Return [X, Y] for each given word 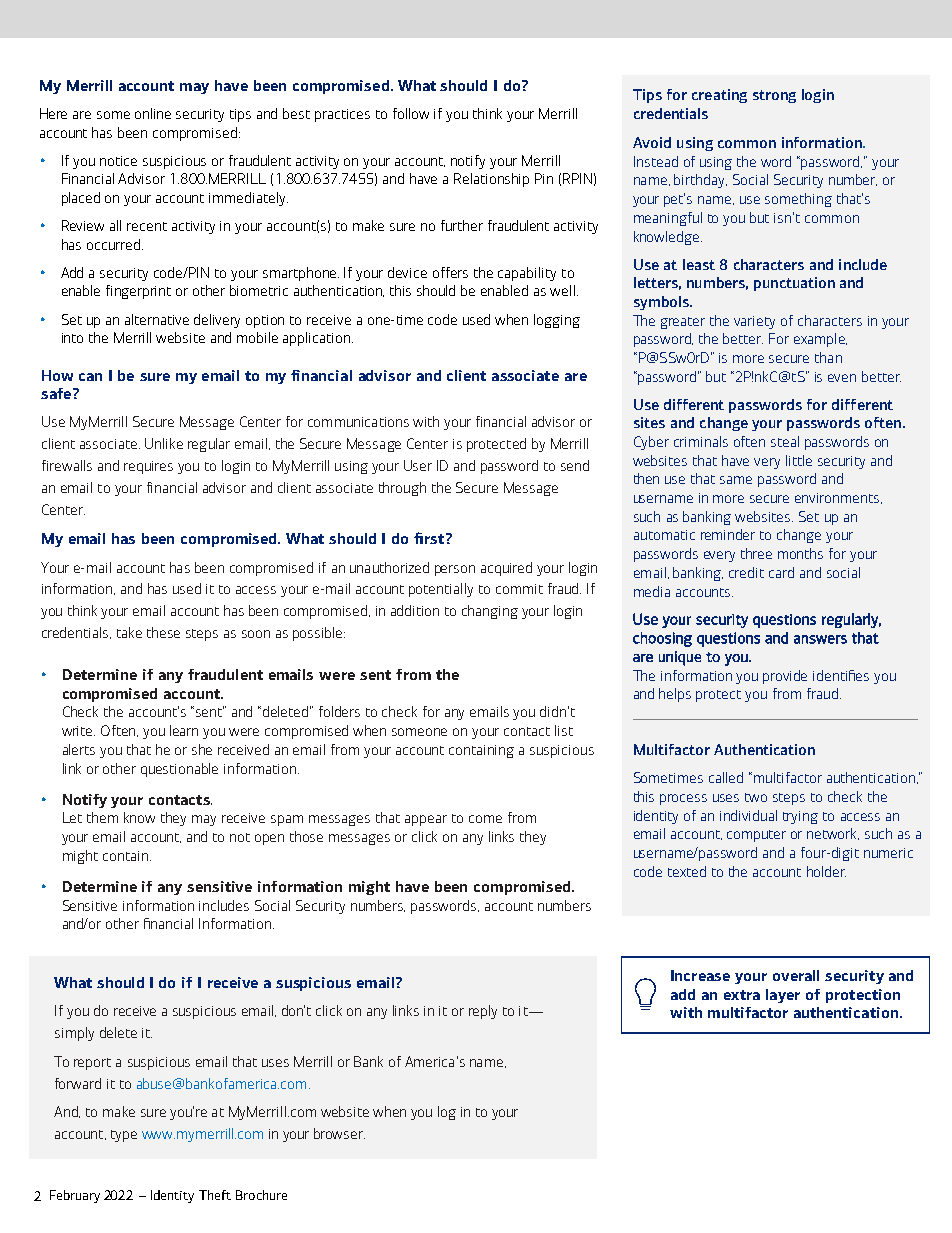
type [124, 1136]
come [485, 819]
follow [411, 113]
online [153, 113]
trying [800, 817]
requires [148, 467]
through [402, 489]
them [102, 817]
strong [774, 96]
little [799, 460]
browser [339, 1133]
